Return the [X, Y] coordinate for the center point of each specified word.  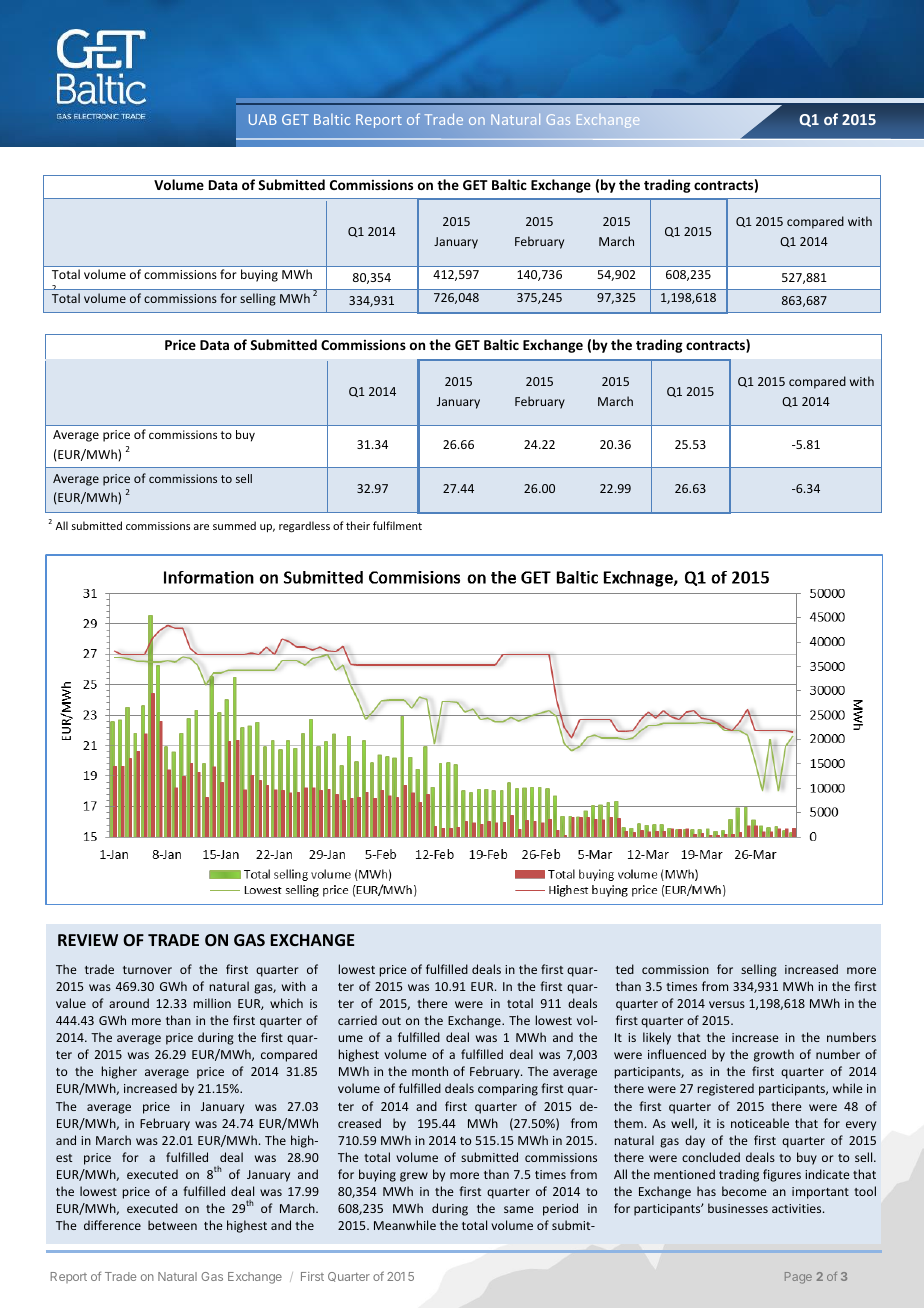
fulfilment [397, 525]
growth [774, 1055]
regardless [304, 527]
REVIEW [88, 940]
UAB [263, 119]
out [391, 1021]
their [358, 525]
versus [727, 1004]
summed [234, 525]
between [172, 1225]
